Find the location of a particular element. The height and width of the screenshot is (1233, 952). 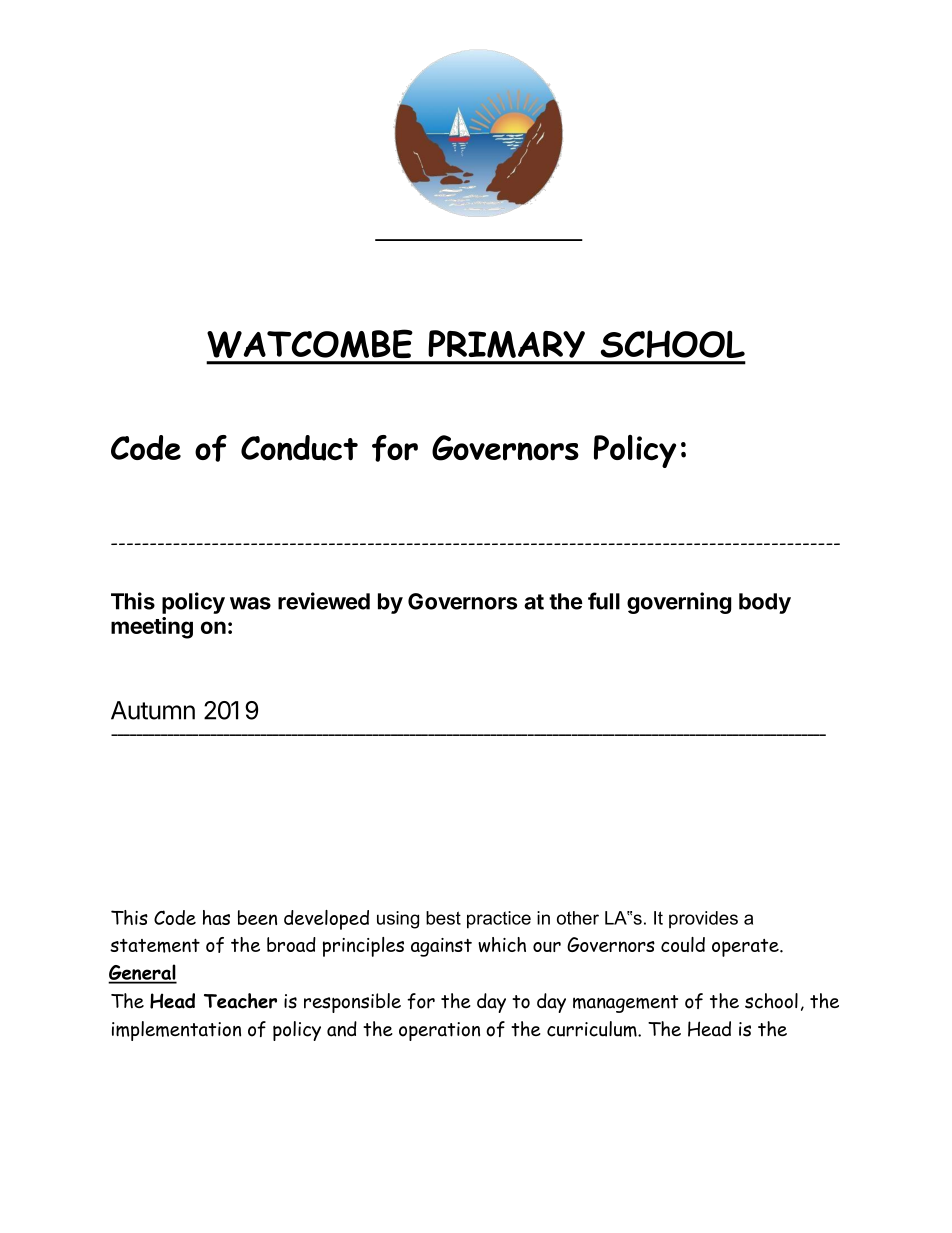

Conduct is located at coordinates (299, 448).
